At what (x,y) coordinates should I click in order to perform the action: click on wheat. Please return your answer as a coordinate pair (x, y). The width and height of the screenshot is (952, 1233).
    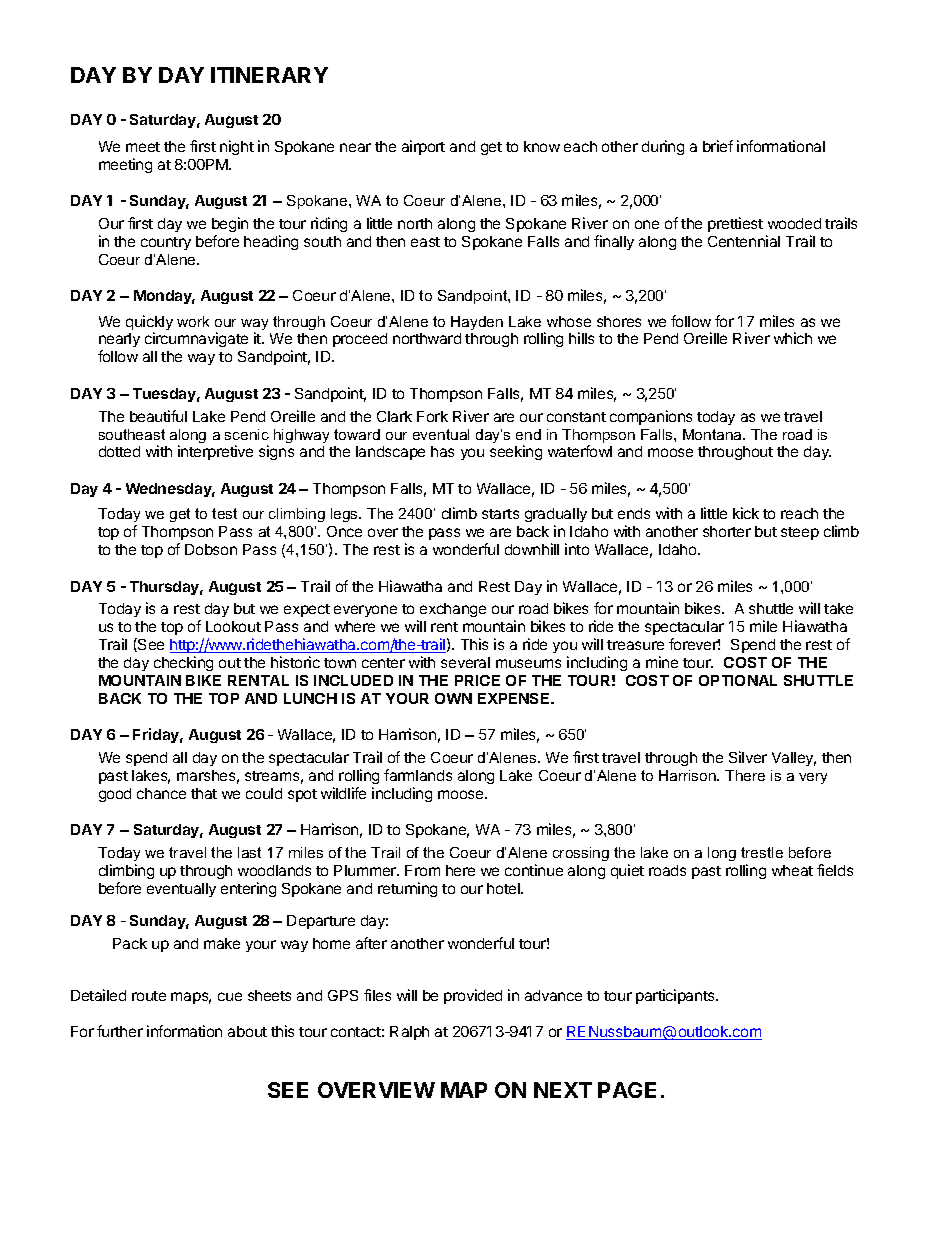
    Looking at the image, I should click on (792, 870).
